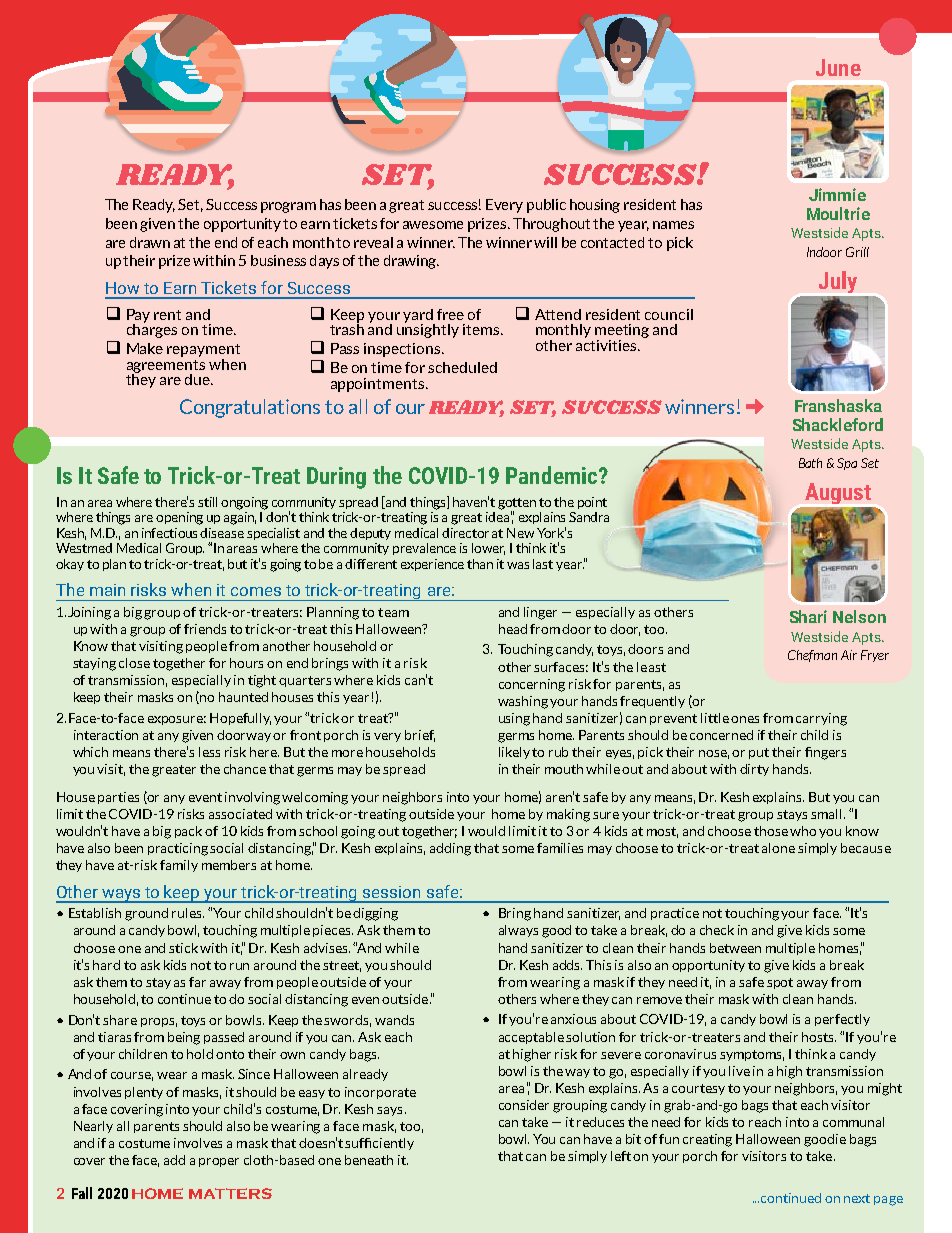 The height and width of the screenshot is (1233, 952). Describe the element at coordinates (205, 629) in the screenshot. I see `friends` at that location.
